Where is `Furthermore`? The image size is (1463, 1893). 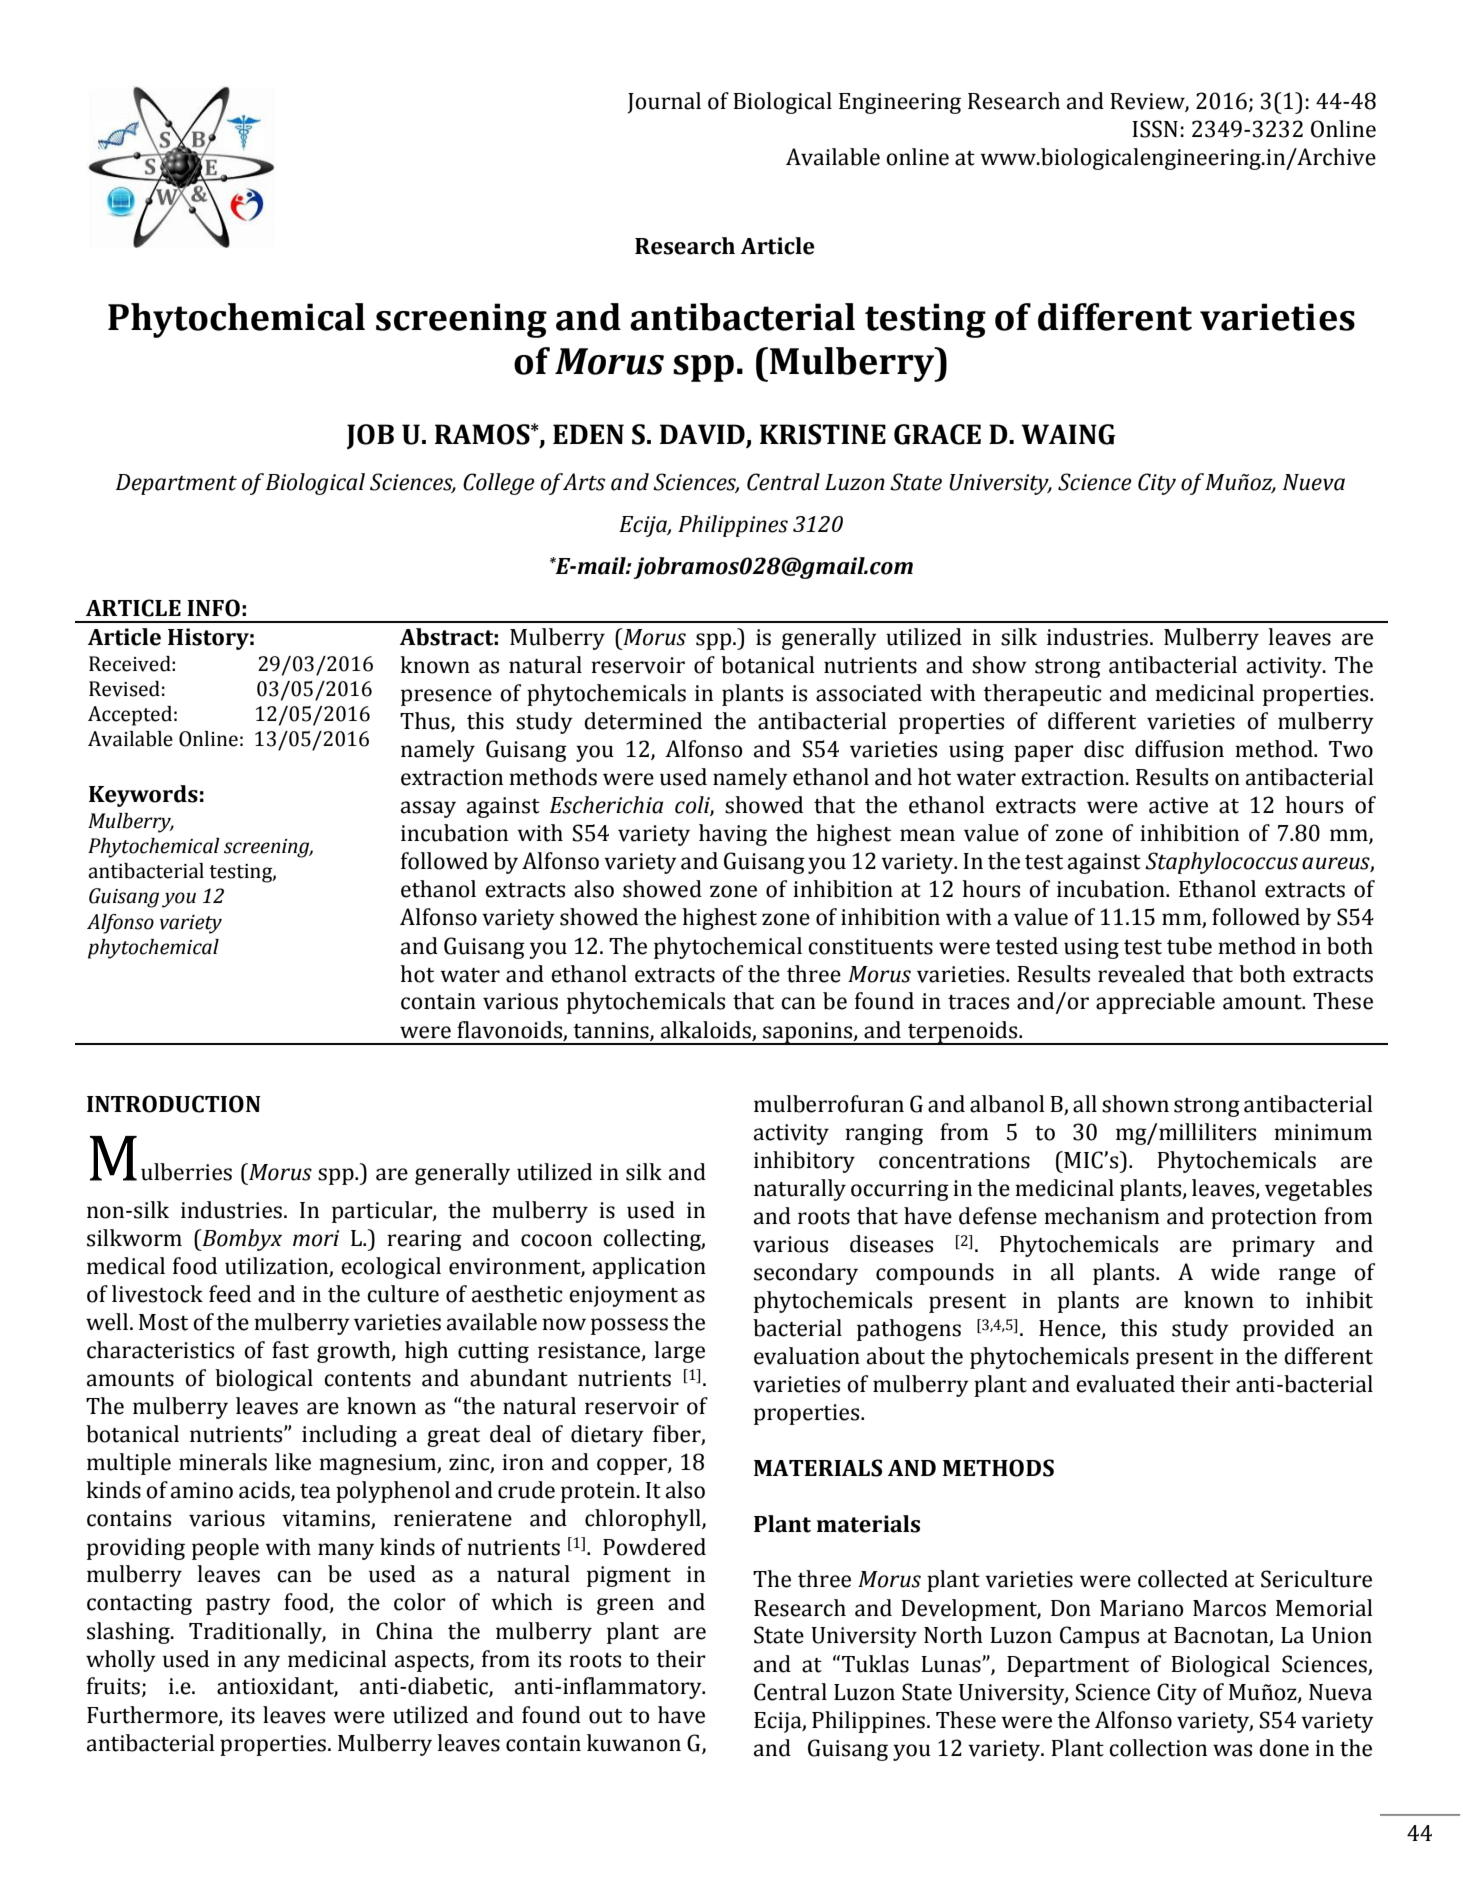 Furthermore is located at coordinates (153, 1715).
